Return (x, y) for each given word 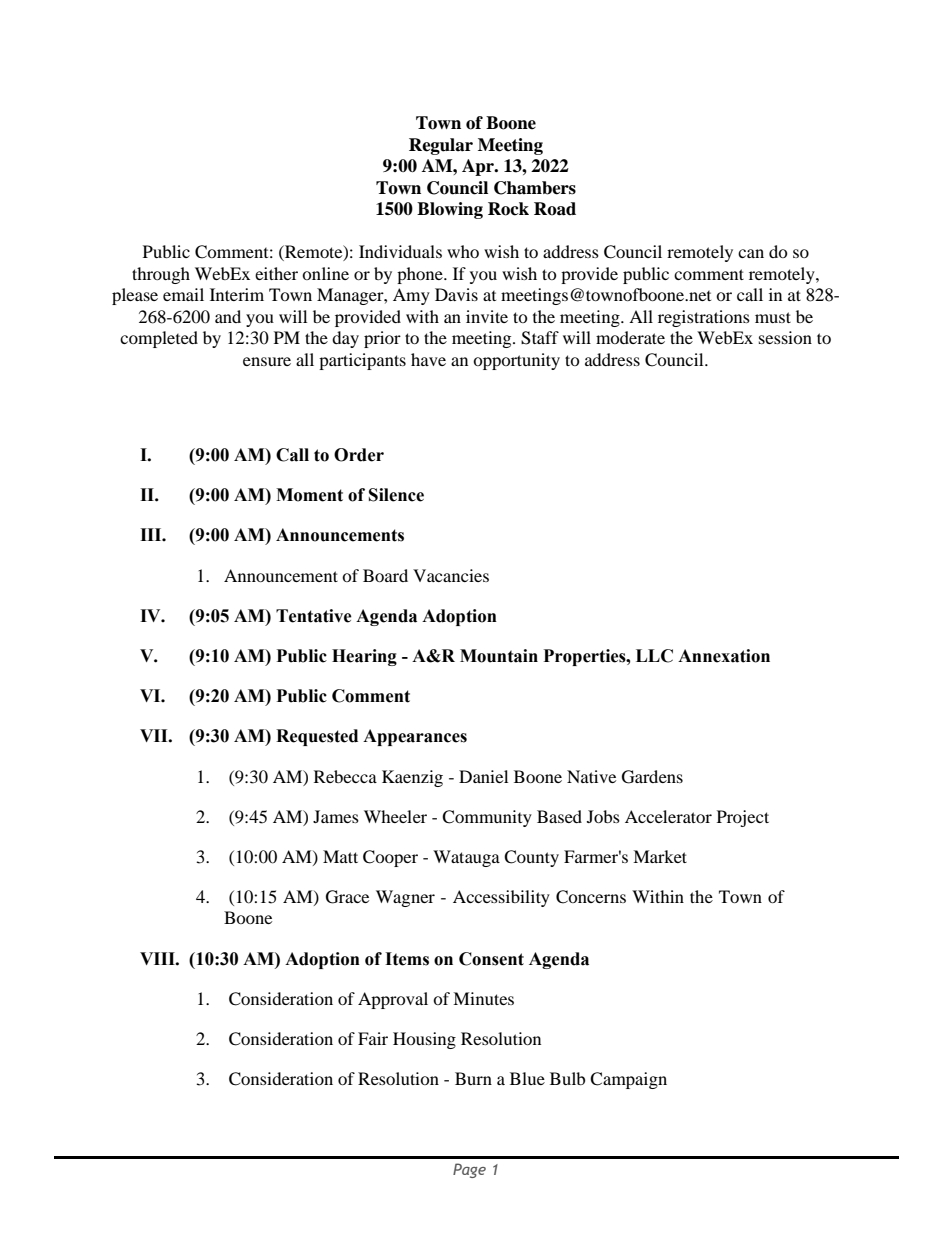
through (161, 275)
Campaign (628, 1080)
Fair (373, 1038)
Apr (479, 167)
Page (469, 1170)
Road (555, 209)
